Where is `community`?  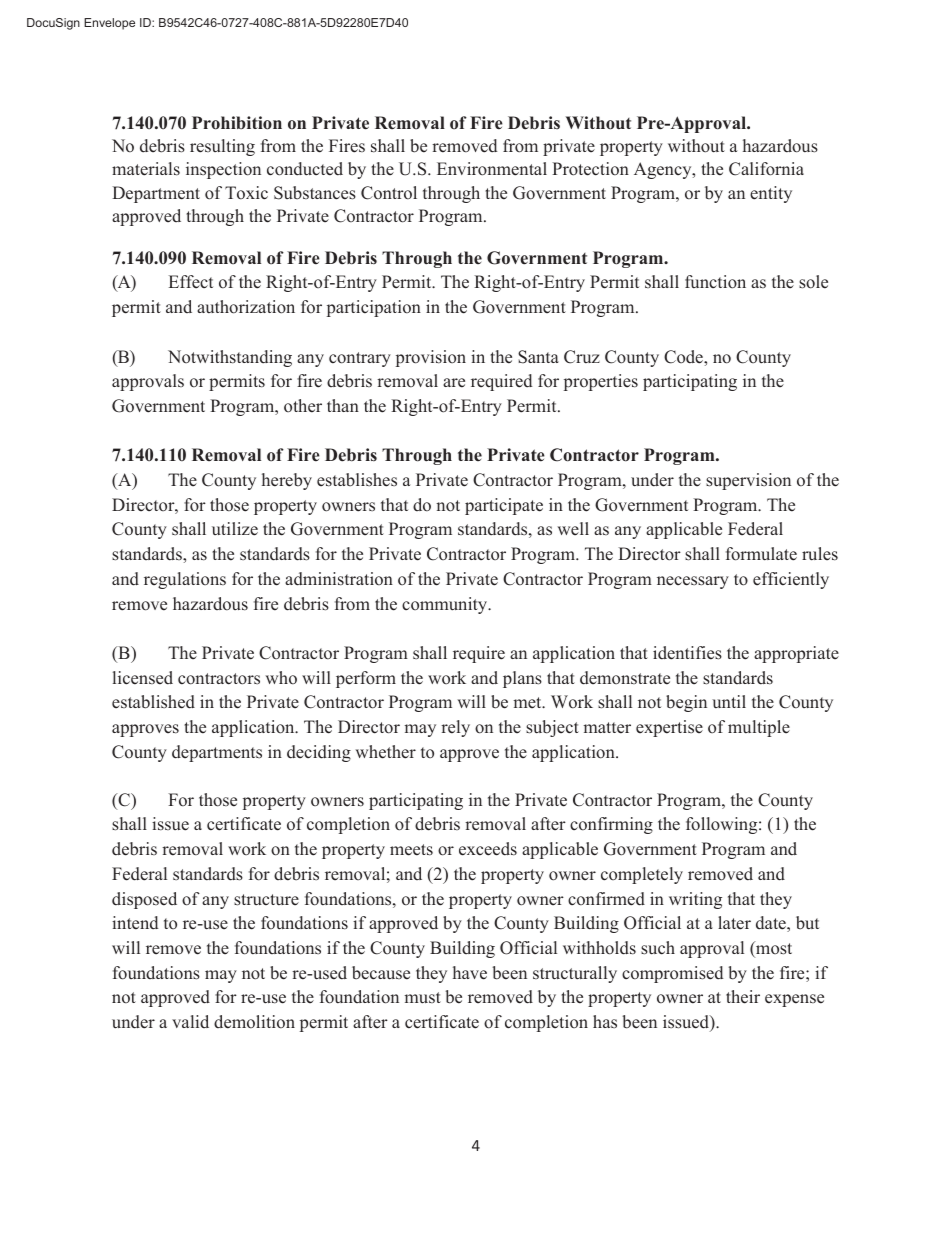
community is located at coordinates (446, 605).
